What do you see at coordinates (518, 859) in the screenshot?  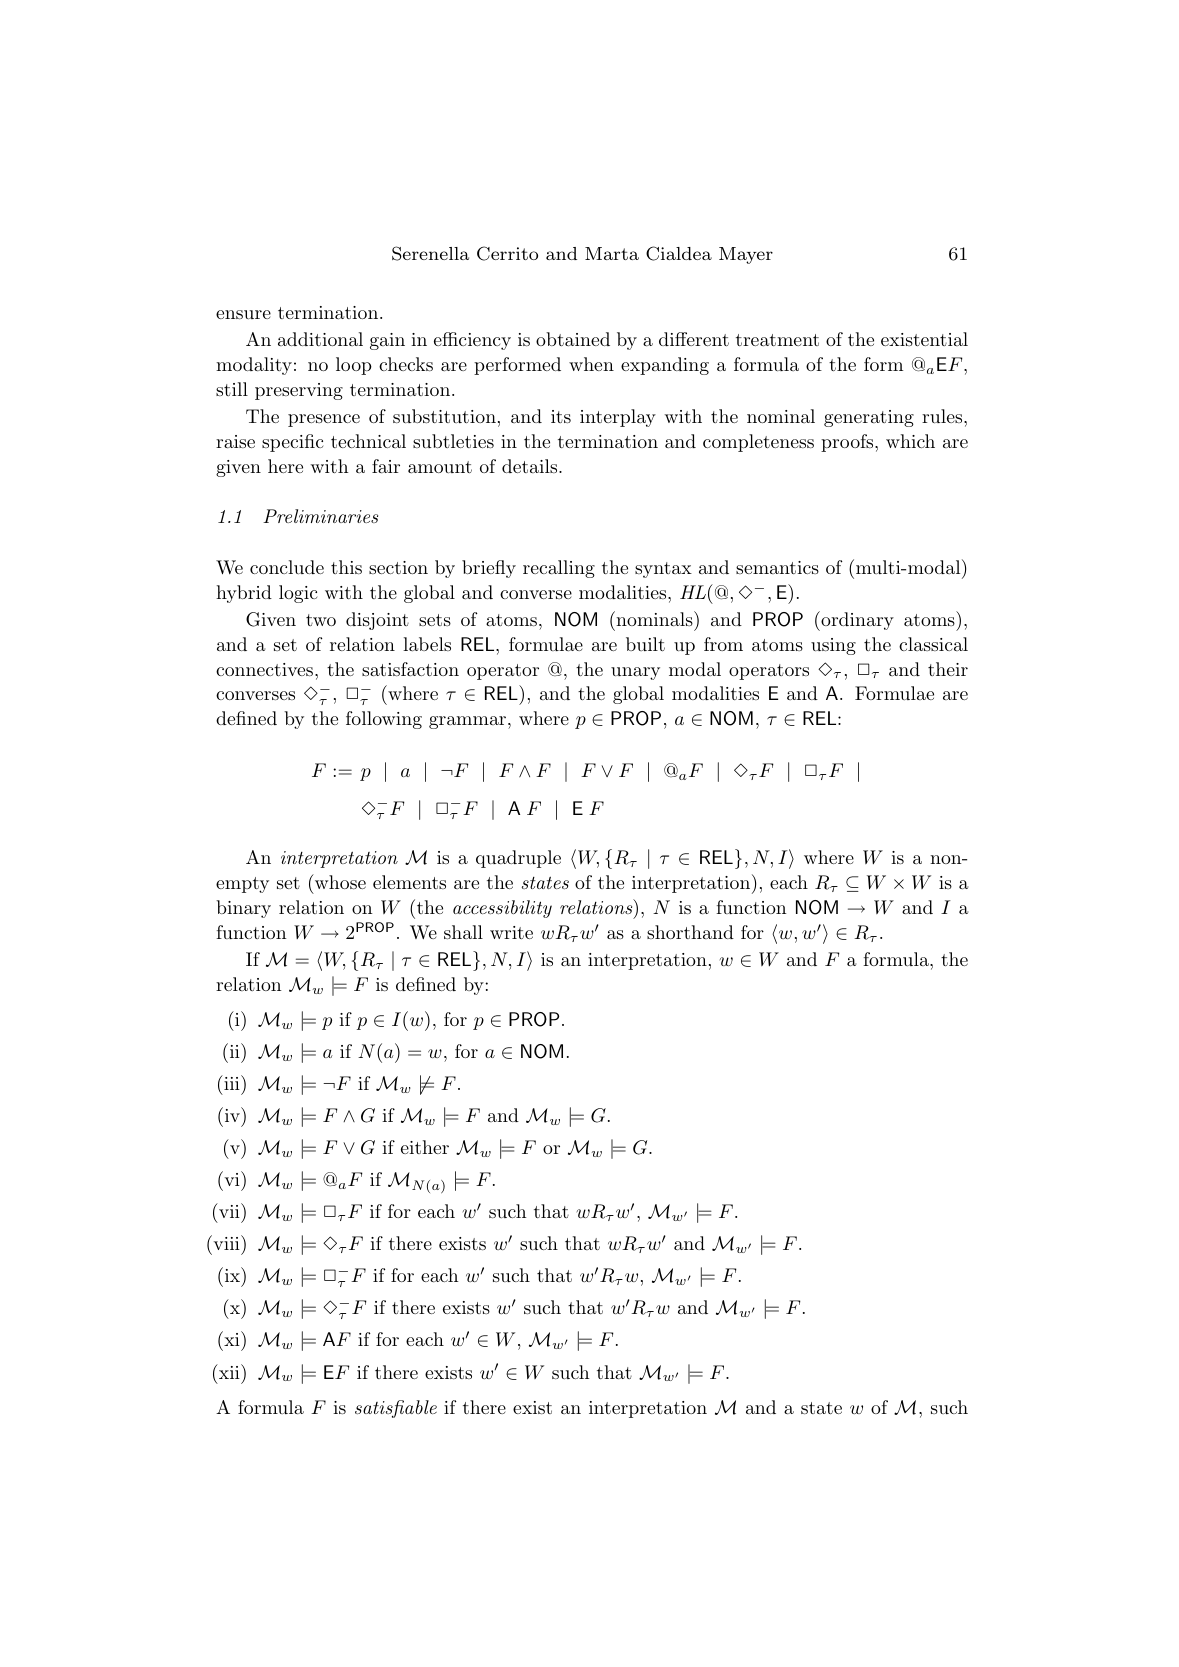 I see `quadruple` at bounding box center [518, 859].
